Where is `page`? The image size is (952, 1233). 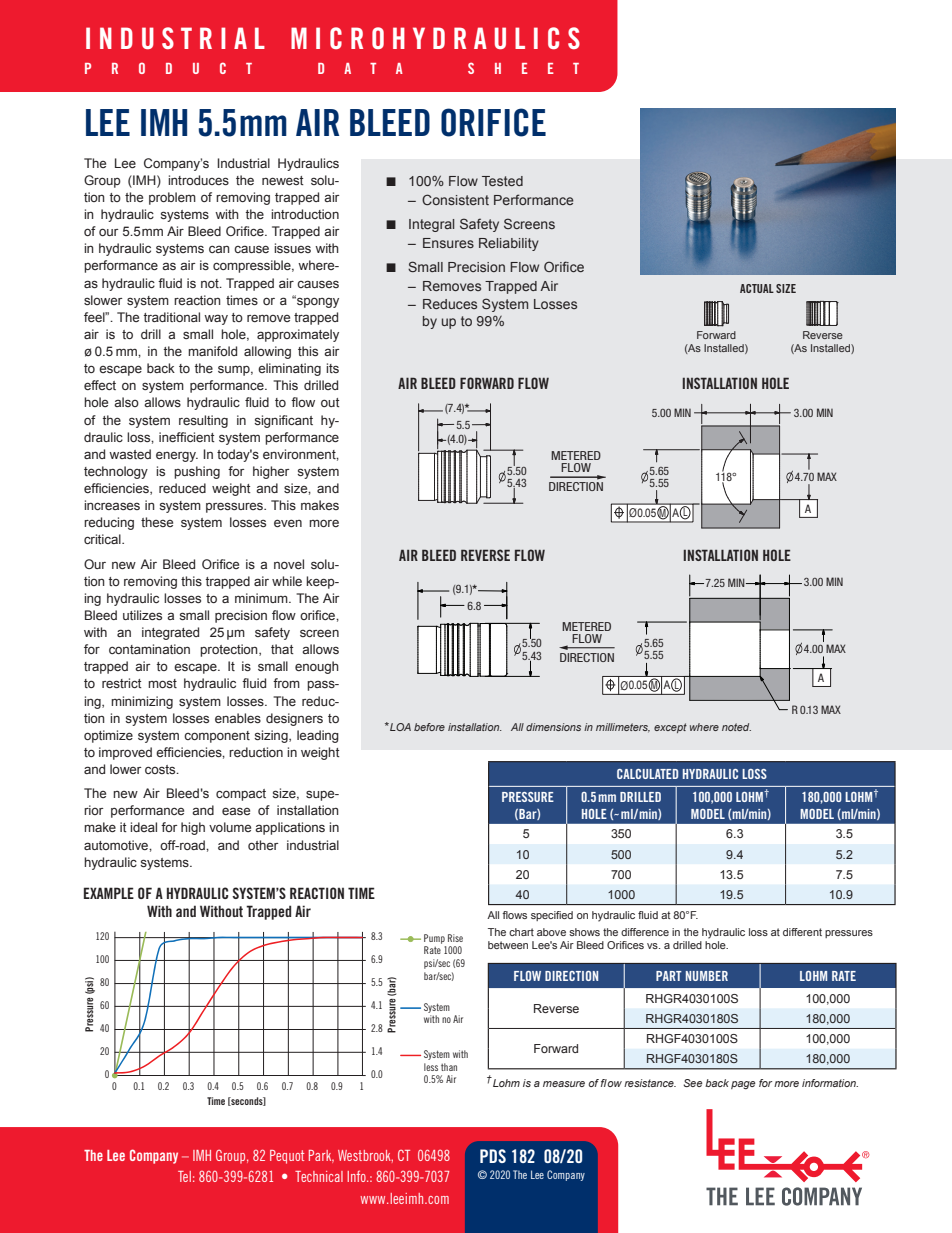 page is located at coordinates (743, 1085).
